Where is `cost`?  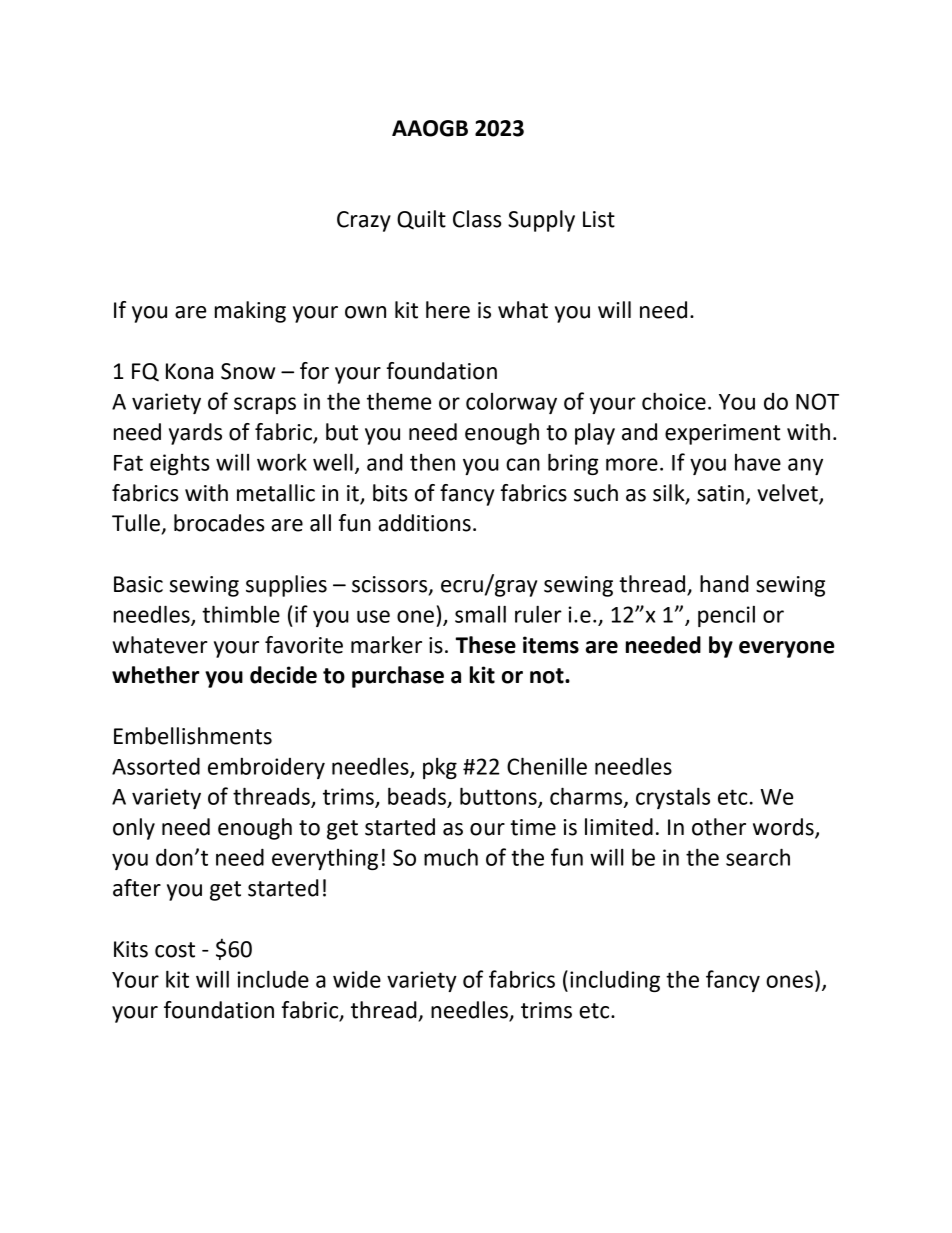
cost is located at coordinates (175, 950).
